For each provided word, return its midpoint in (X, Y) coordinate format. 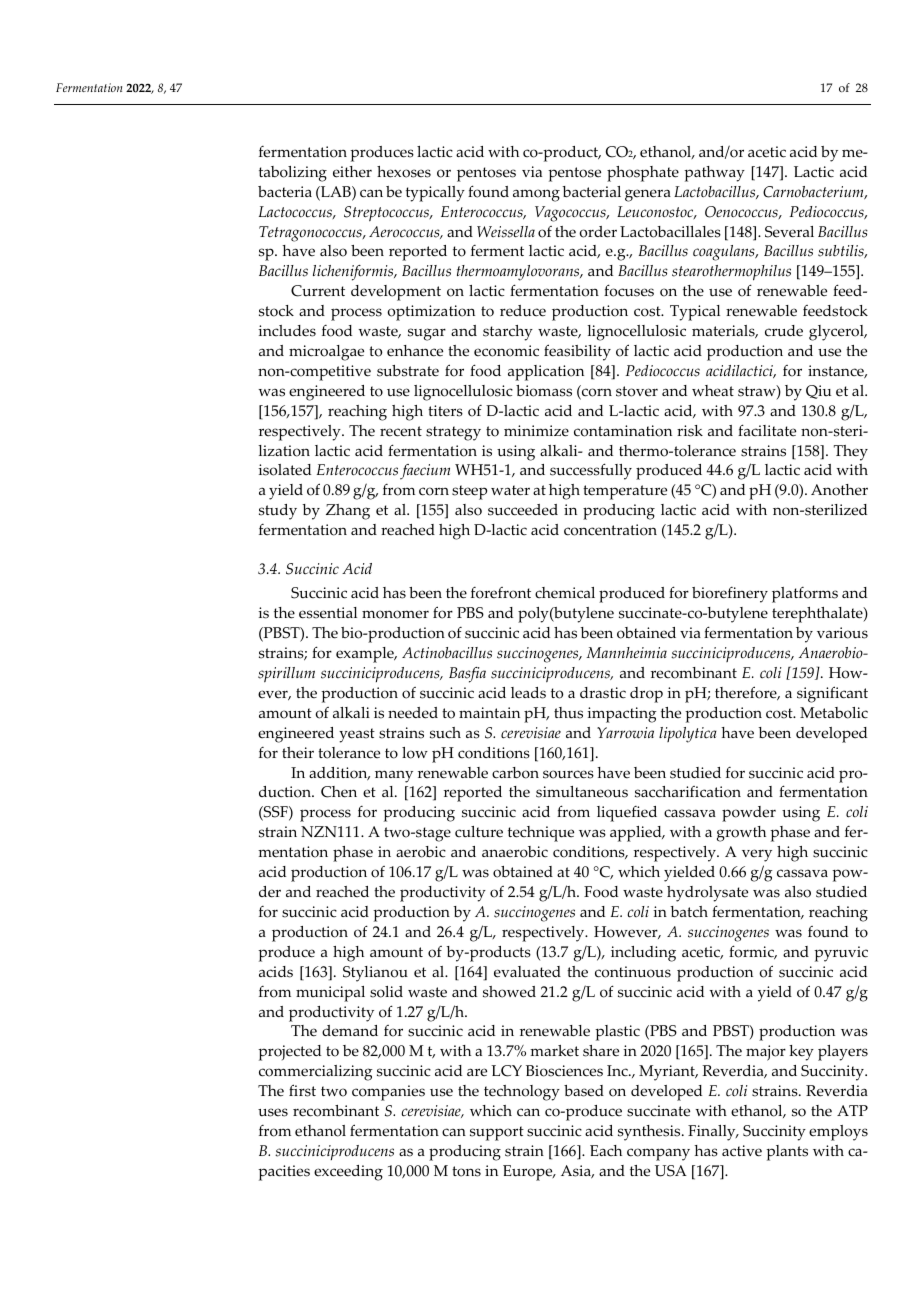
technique (541, 834)
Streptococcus (387, 213)
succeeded (523, 510)
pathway (714, 174)
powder (749, 814)
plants (787, 1153)
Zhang (348, 512)
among (536, 195)
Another (839, 490)
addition (339, 774)
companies (388, 1093)
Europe (529, 1173)
